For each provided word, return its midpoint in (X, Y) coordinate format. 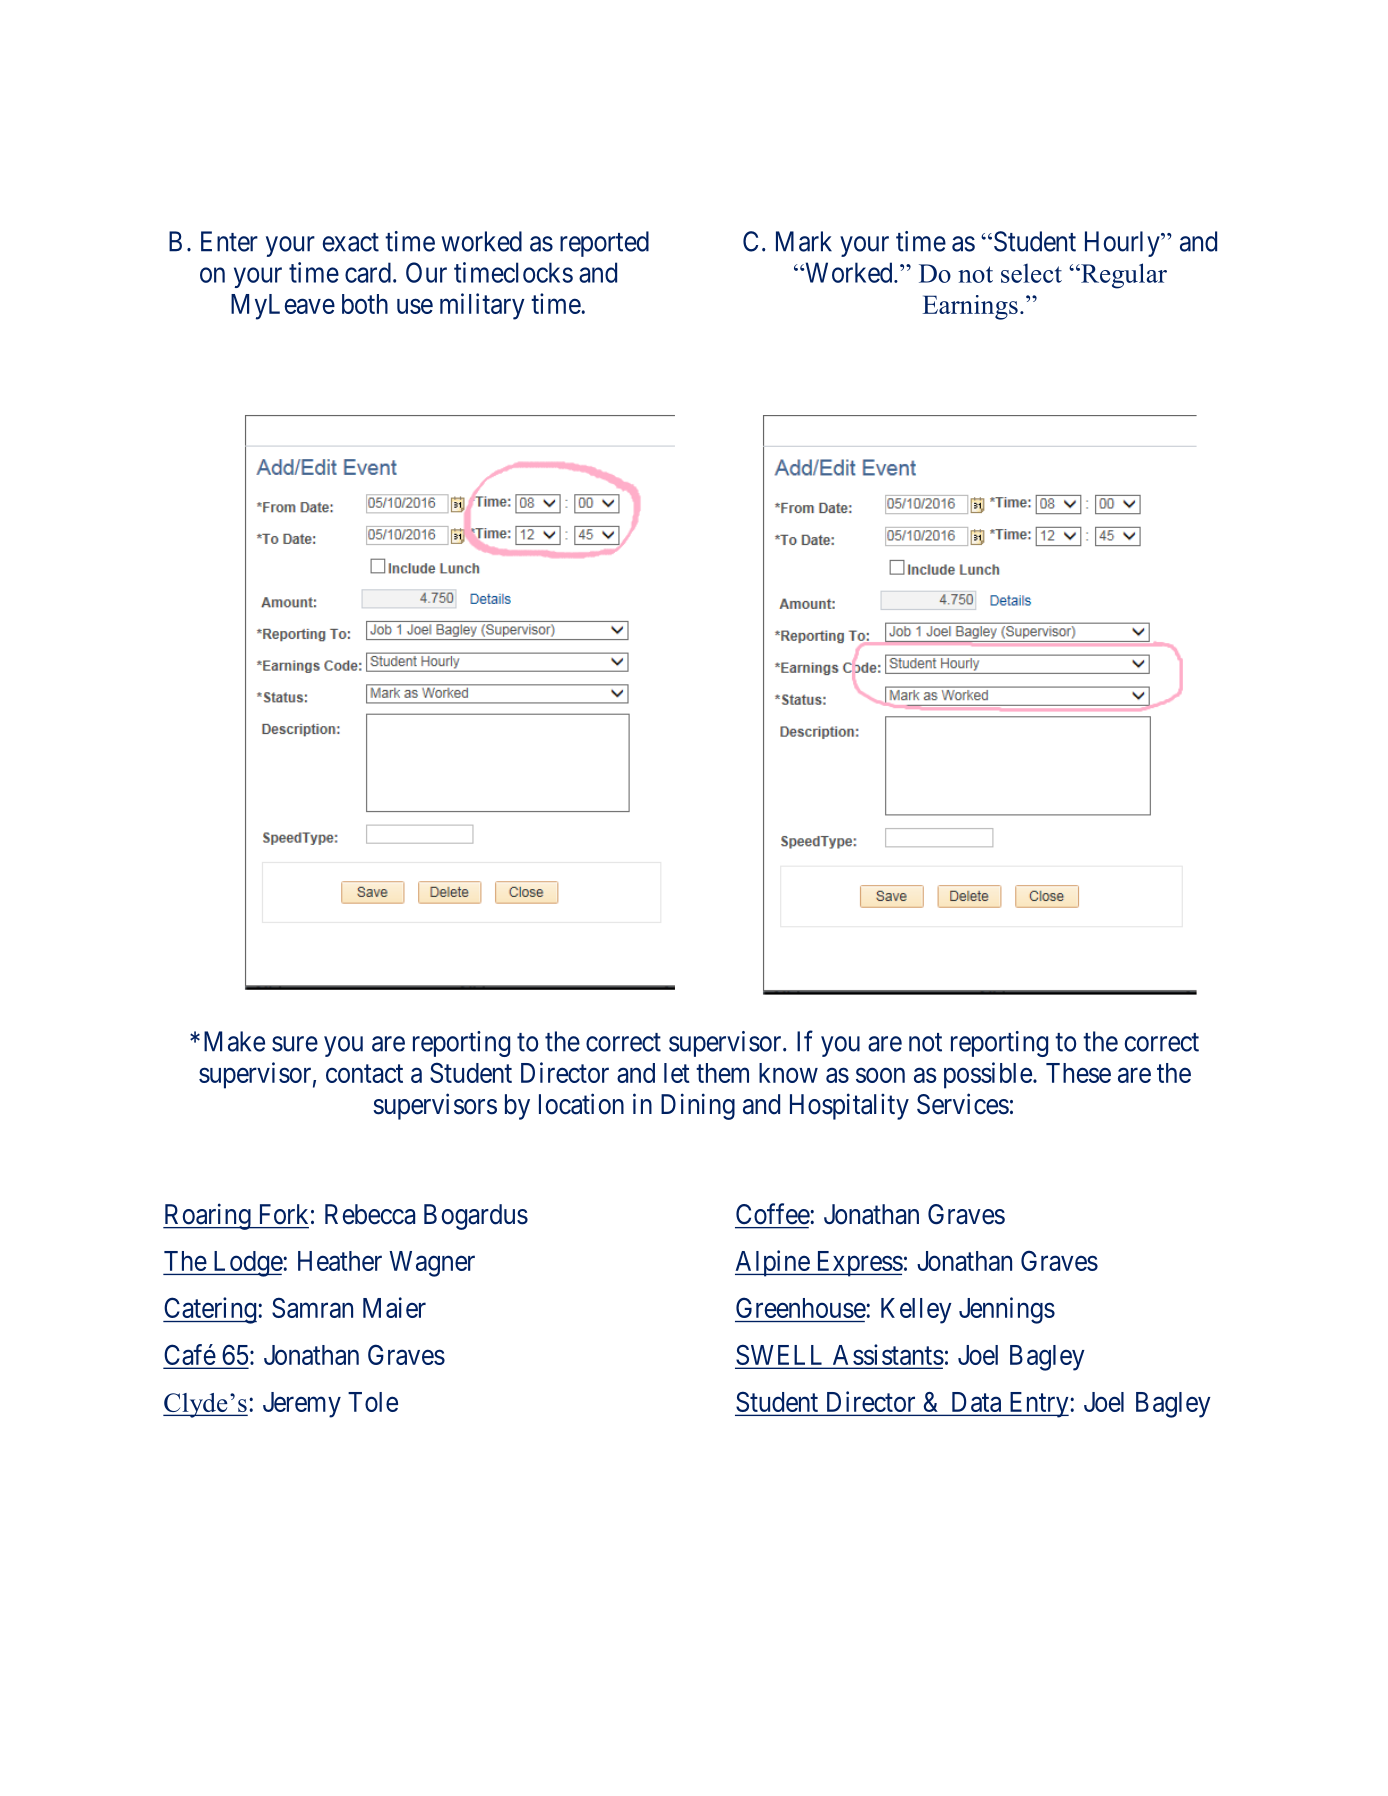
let (677, 1073)
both (365, 304)
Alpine (773, 1263)
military (482, 306)
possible (988, 1075)
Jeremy (302, 1405)
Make (234, 1041)
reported (604, 244)
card (368, 272)
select (1031, 273)
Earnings (970, 307)
